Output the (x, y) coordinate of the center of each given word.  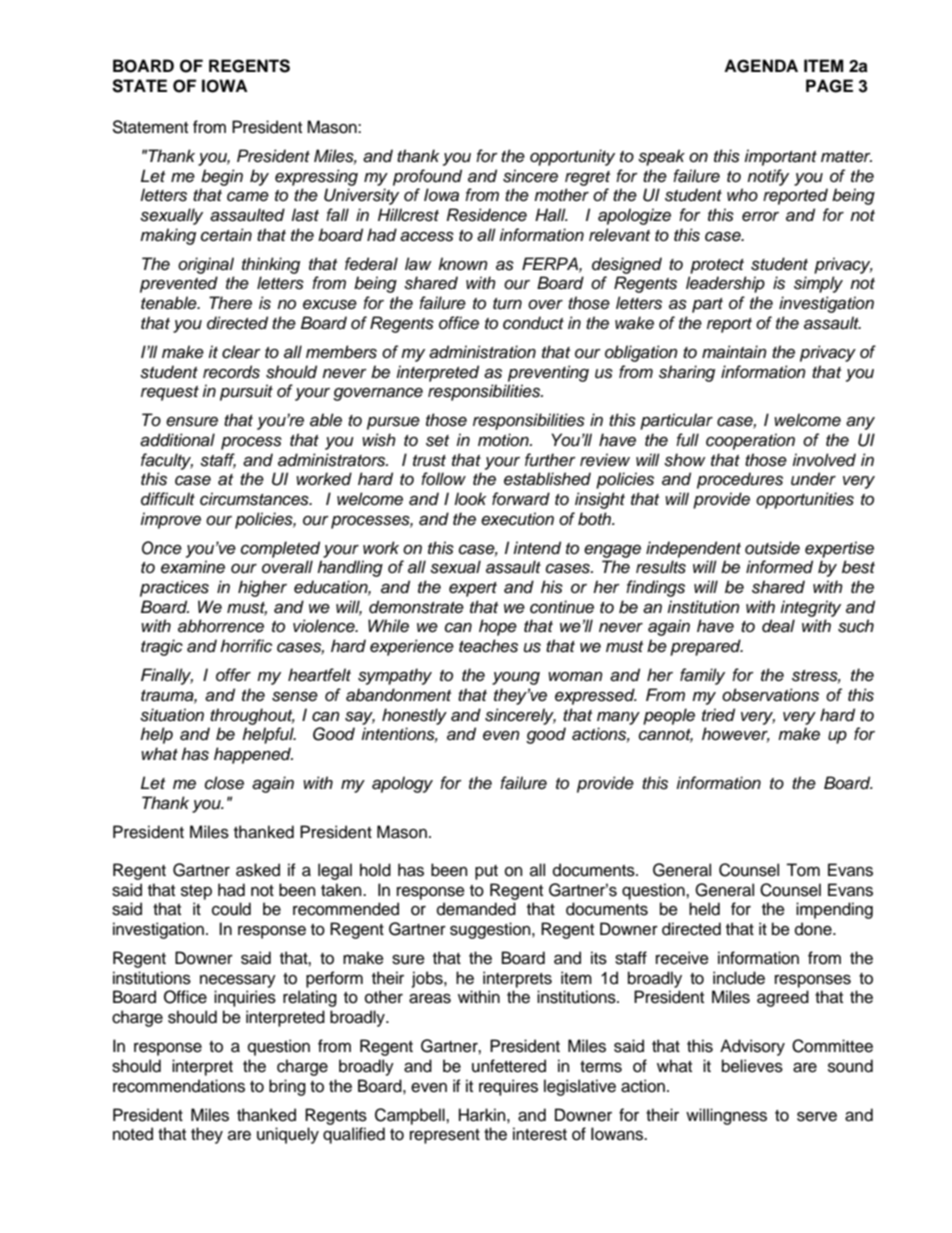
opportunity (572, 157)
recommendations (179, 1086)
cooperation (750, 441)
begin (222, 177)
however (736, 735)
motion (504, 439)
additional (177, 440)
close (224, 783)
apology (402, 784)
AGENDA (761, 66)
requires (508, 1087)
